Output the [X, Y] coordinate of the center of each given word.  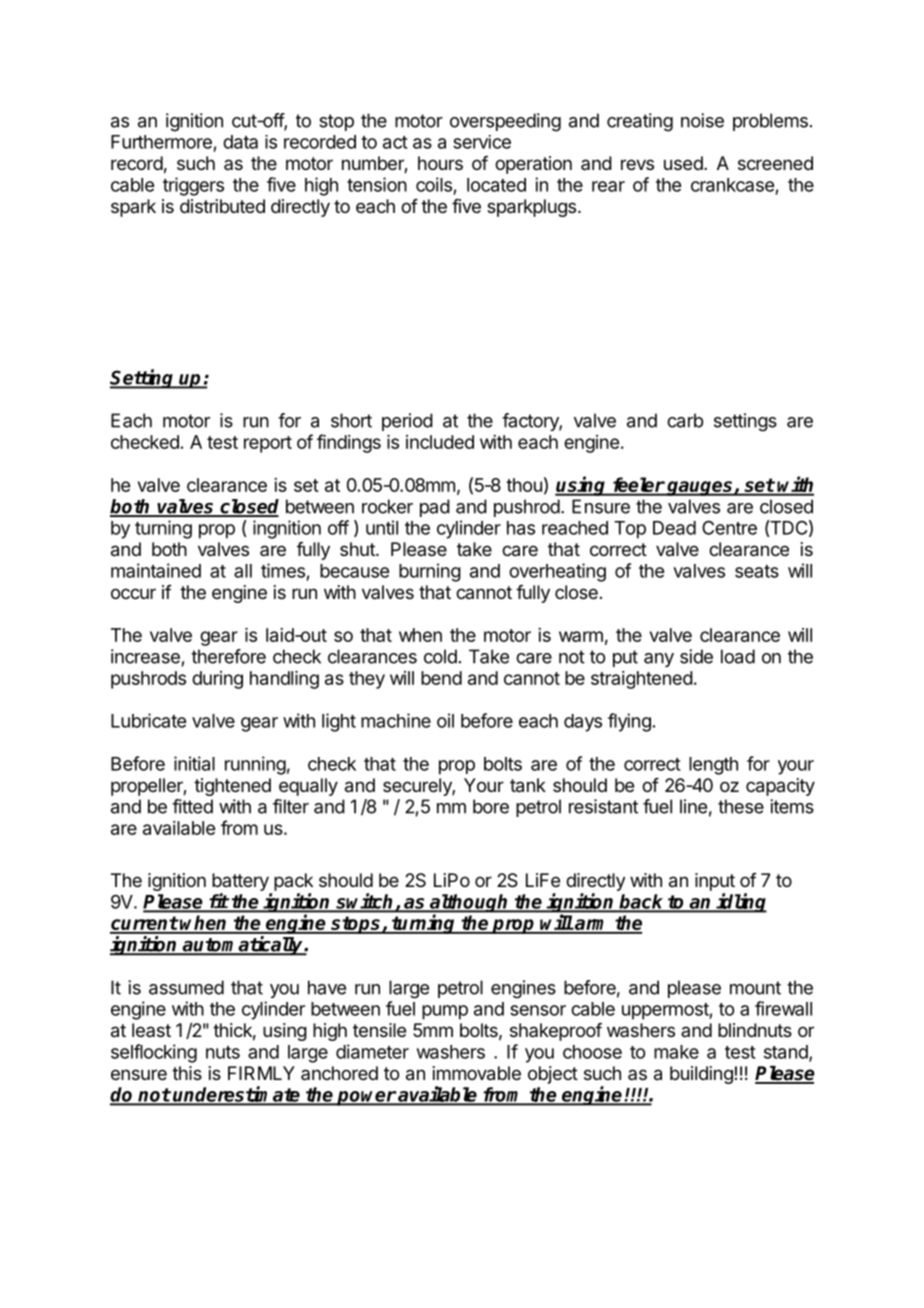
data [240, 142]
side [696, 656]
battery [240, 882]
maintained [156, 570]
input [715, 882]
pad [435, 508]
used [683, 163]
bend [441, 678]
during [217, 680]
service [482, 142]
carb [685, 420]
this [187, 1073]
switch [365, 902]
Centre [729, 527]
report [268, 444]
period [407, 422]
